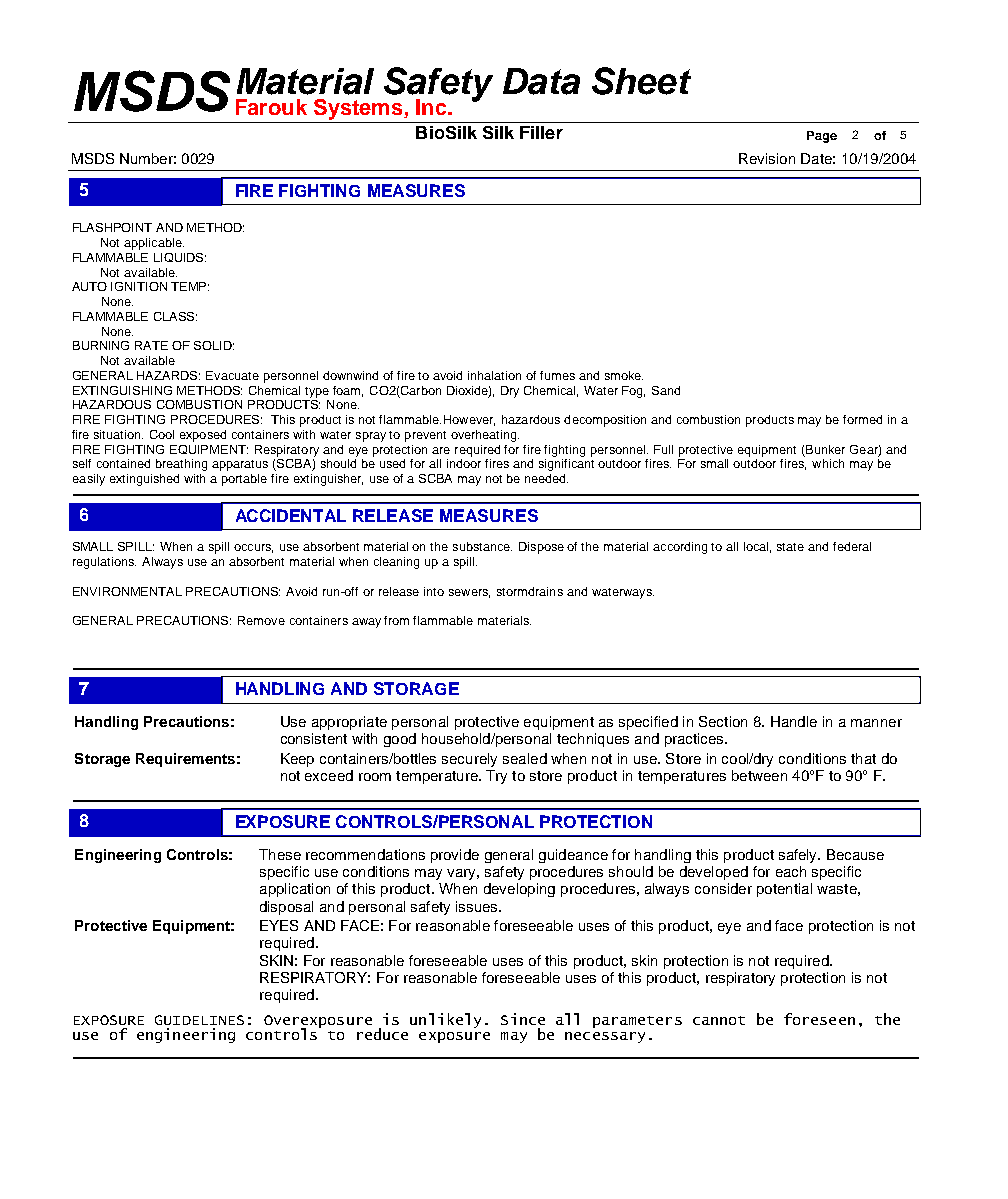 This screenshot has width=1008, height=1199. What do you see at coordinates (469, 593) in the screenshot?
I see `sewers` at bounding box center [469, 593].
